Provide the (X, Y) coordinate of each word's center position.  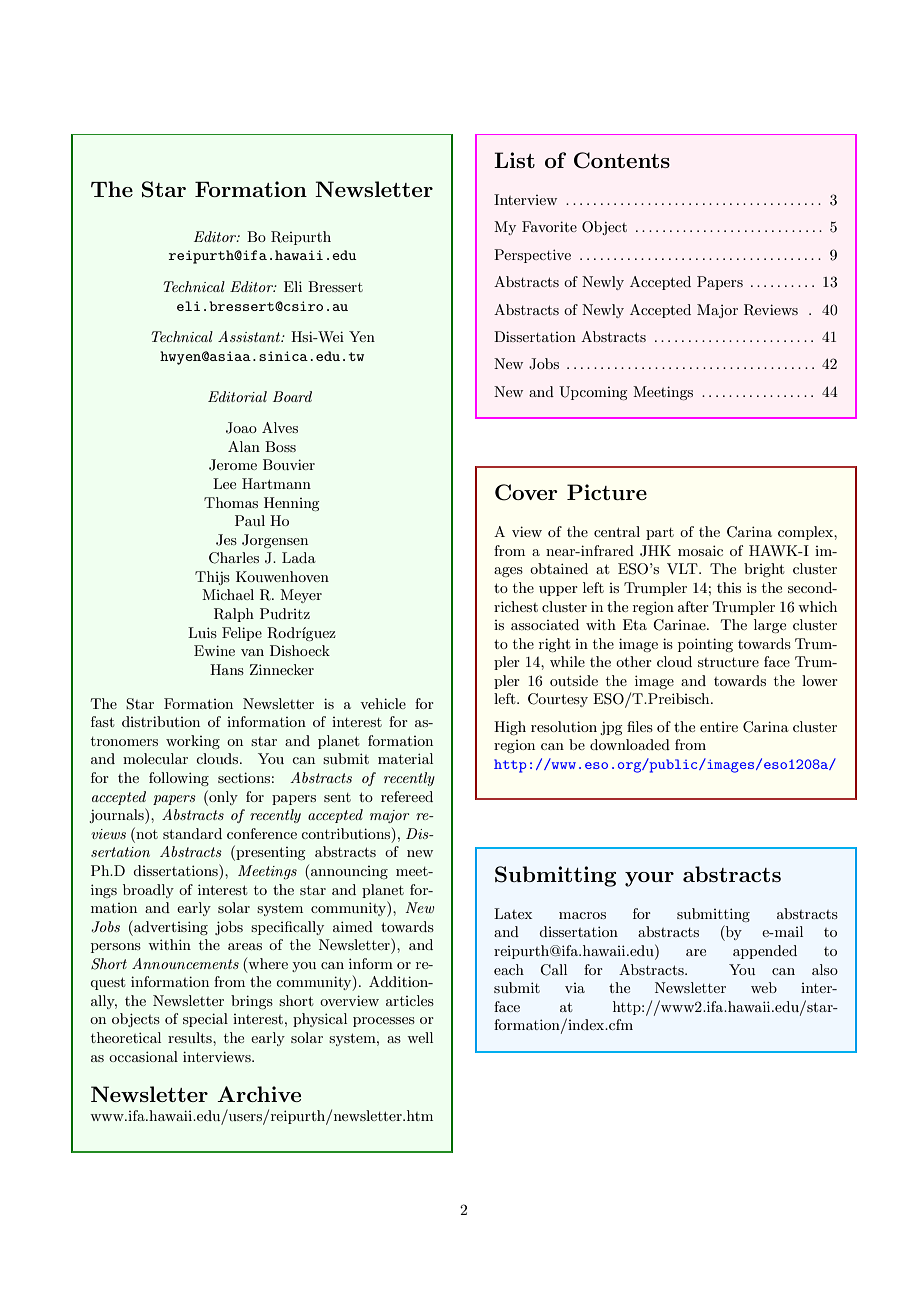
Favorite (549, 226)
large (770, 626)
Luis (202, 632)
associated (545, 624)
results (191, 1037)
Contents (622, 160)
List (514, 160)
